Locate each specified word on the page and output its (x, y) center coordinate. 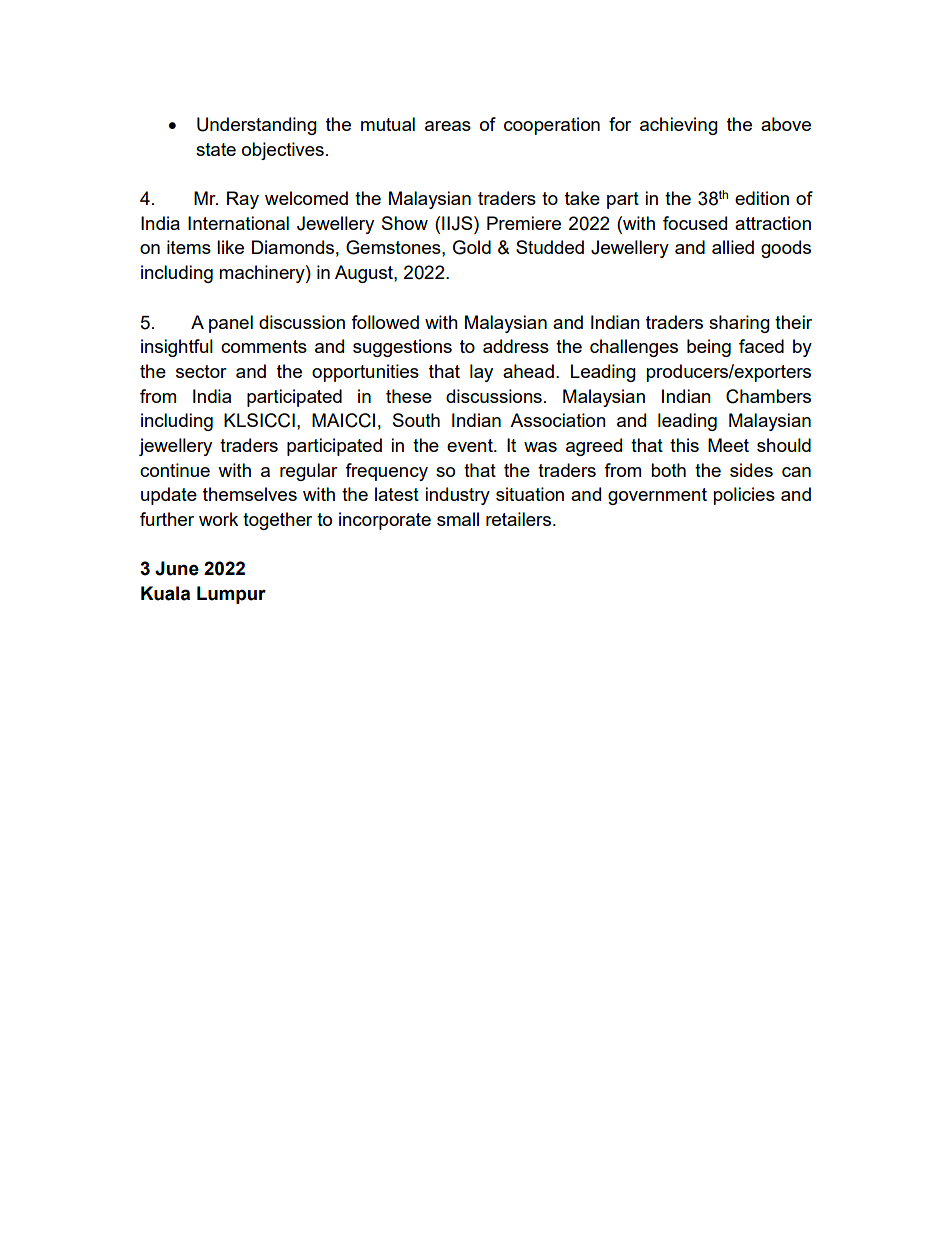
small (458, 519)
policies (744, 496)
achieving (679, 126)
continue (175, 470)
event (471, 445)
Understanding (257, 126)
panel (231, 324)
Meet (728, 445)
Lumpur (231, 595)
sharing (739, 324)
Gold (472, 247)
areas (448, 126)
